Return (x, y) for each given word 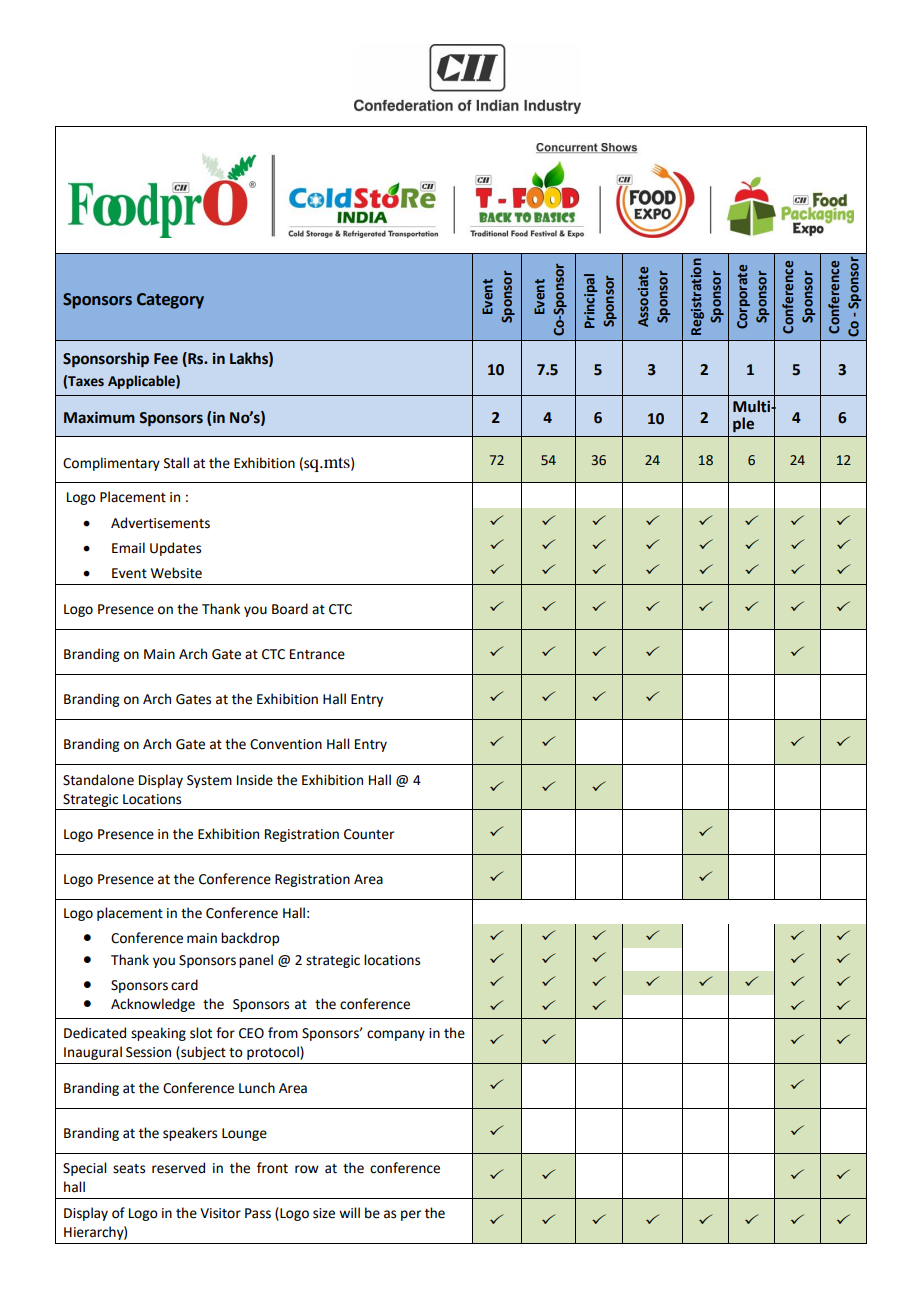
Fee (166, 359)
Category (170, 301)
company (396, 1035)
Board (290, 609)
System (209, 781)
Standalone (98, 780)
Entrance (317, 654)
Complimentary (111, 464)
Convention (286, 744)
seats (129, 1169)
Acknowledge (153, 1005)
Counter (369, 834)
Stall (176, 463)
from (283, 1033)
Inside (255, 780)
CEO (251, 1033)
